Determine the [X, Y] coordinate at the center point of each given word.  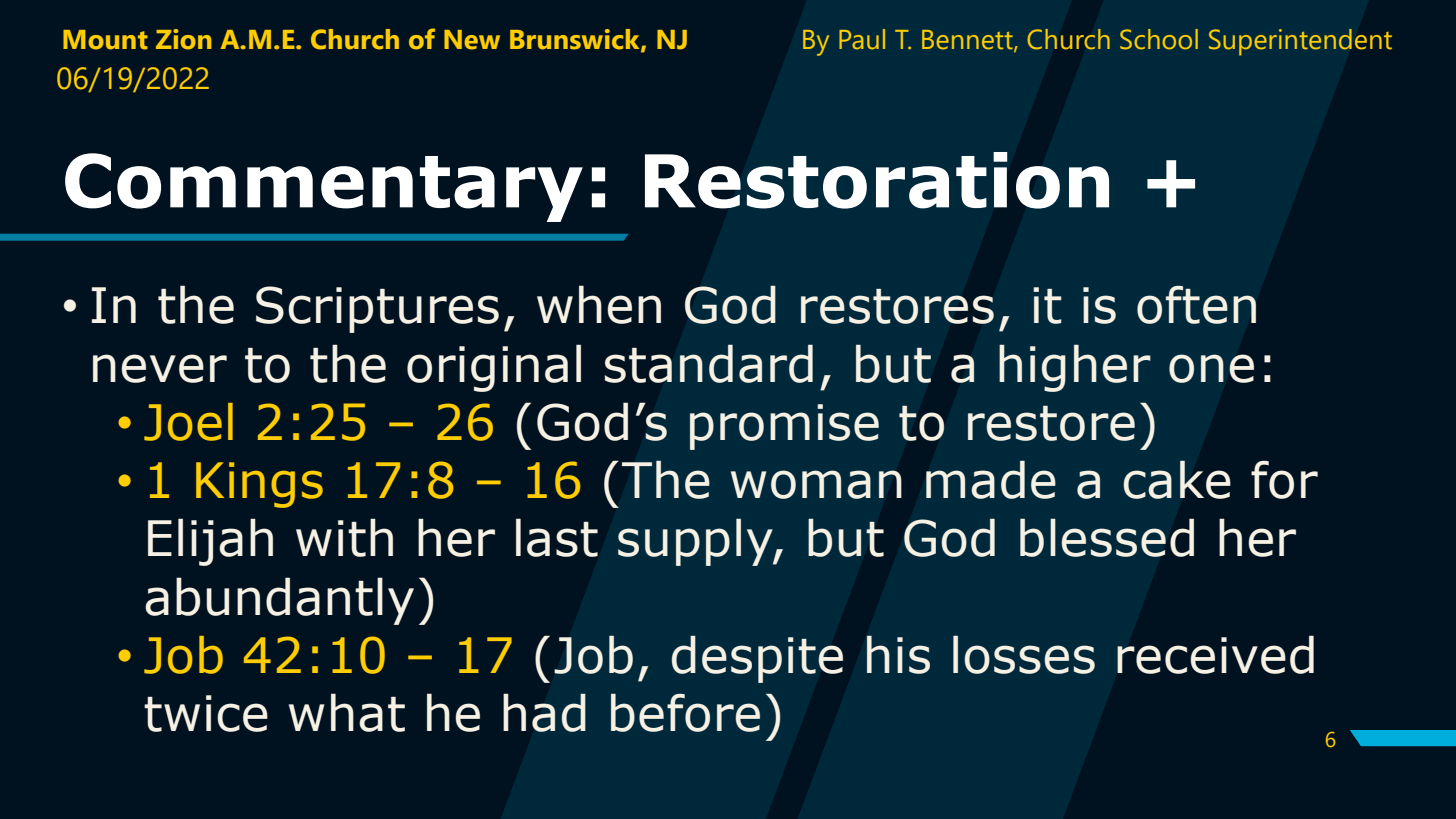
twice [206, 713]
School [1159, 39]
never [160, 368]
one [1211, 368]
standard [709, 364]
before [685, 713]
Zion [183, 39]
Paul [862, 39]
